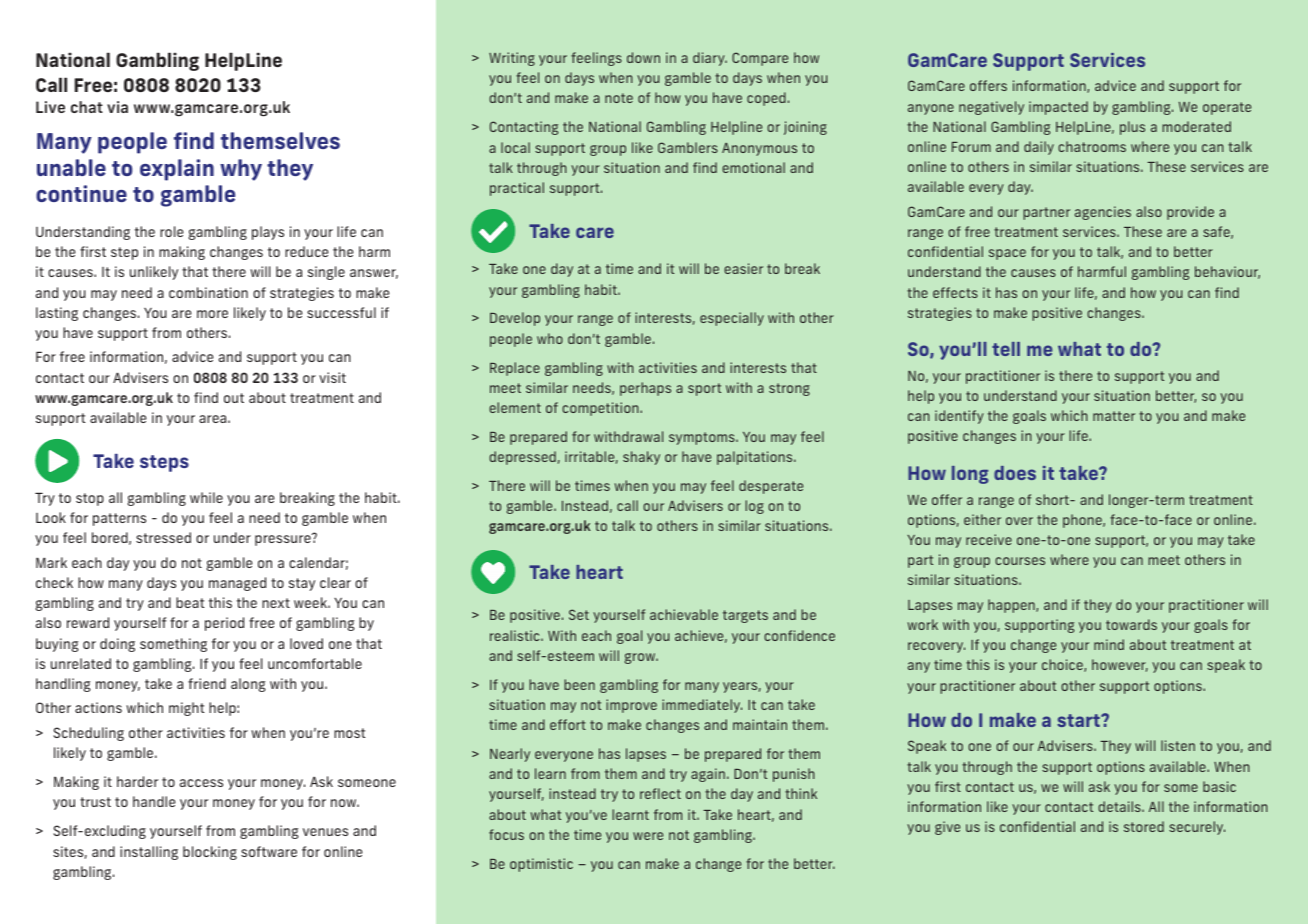 The width and height of the screenshot is (1308, 924). I want to click on shaky, so click(641, 458).
